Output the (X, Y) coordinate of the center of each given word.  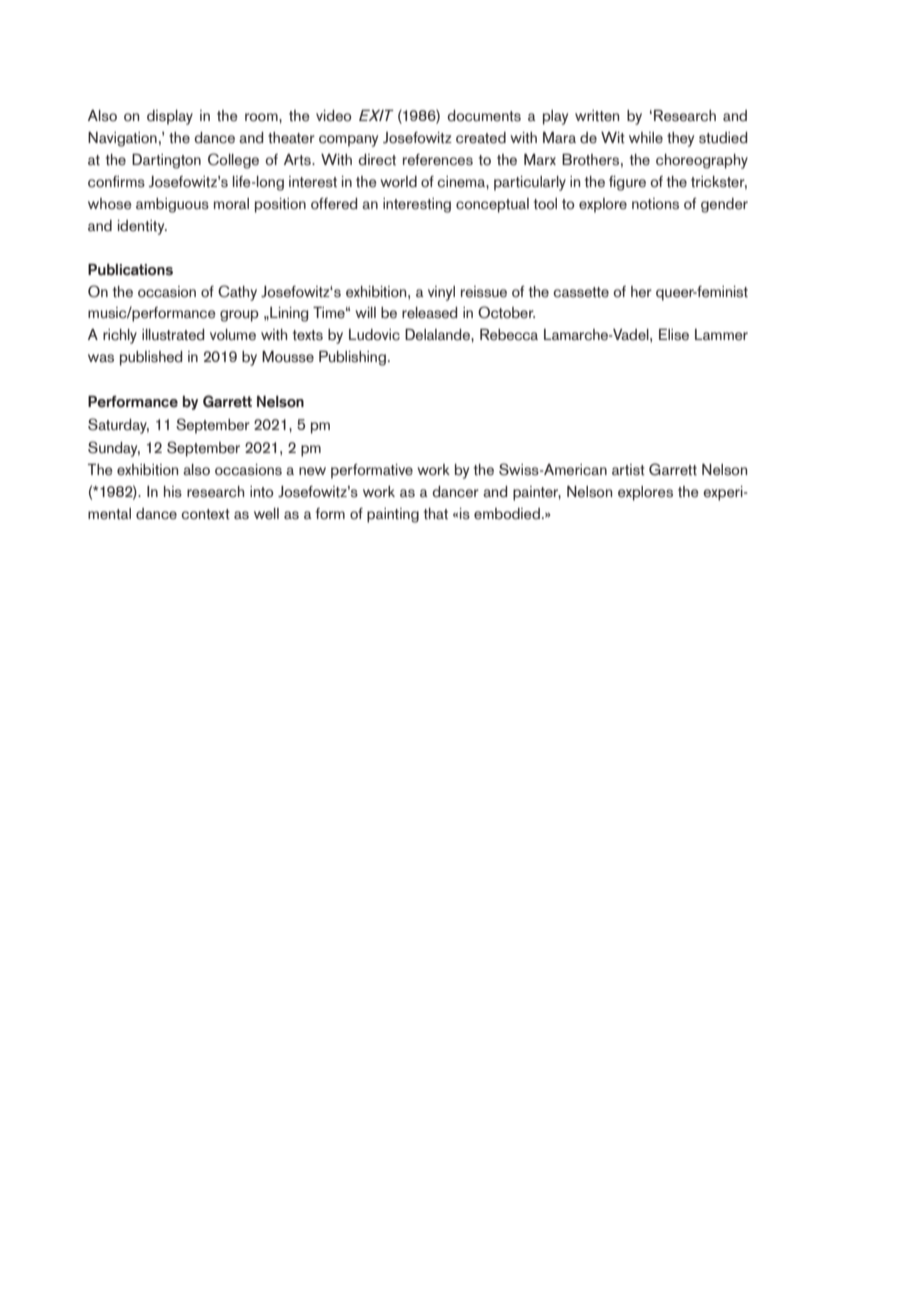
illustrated (173, 335)
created (481, 138)
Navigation (122, 139)
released (429, 313)
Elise (674, 335)
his (173, 492)
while (646, 138)
